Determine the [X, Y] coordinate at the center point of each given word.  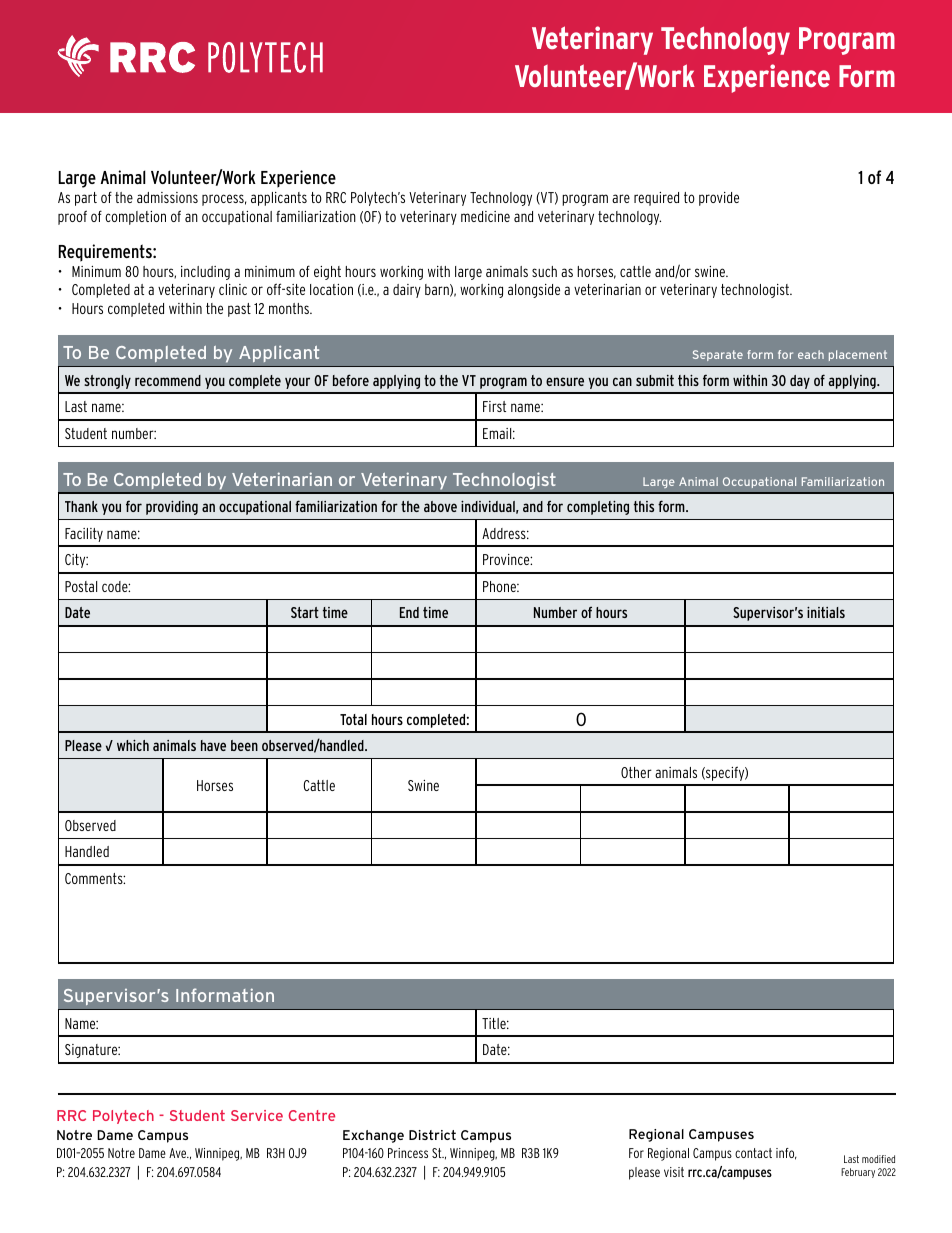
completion [135, 218]
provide [719, 199]
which [133, 745]
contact [753, 1153]
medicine [485, 216]
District [432, 1135]
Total [353, 719]
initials [826, 612]
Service [257, 1115]
